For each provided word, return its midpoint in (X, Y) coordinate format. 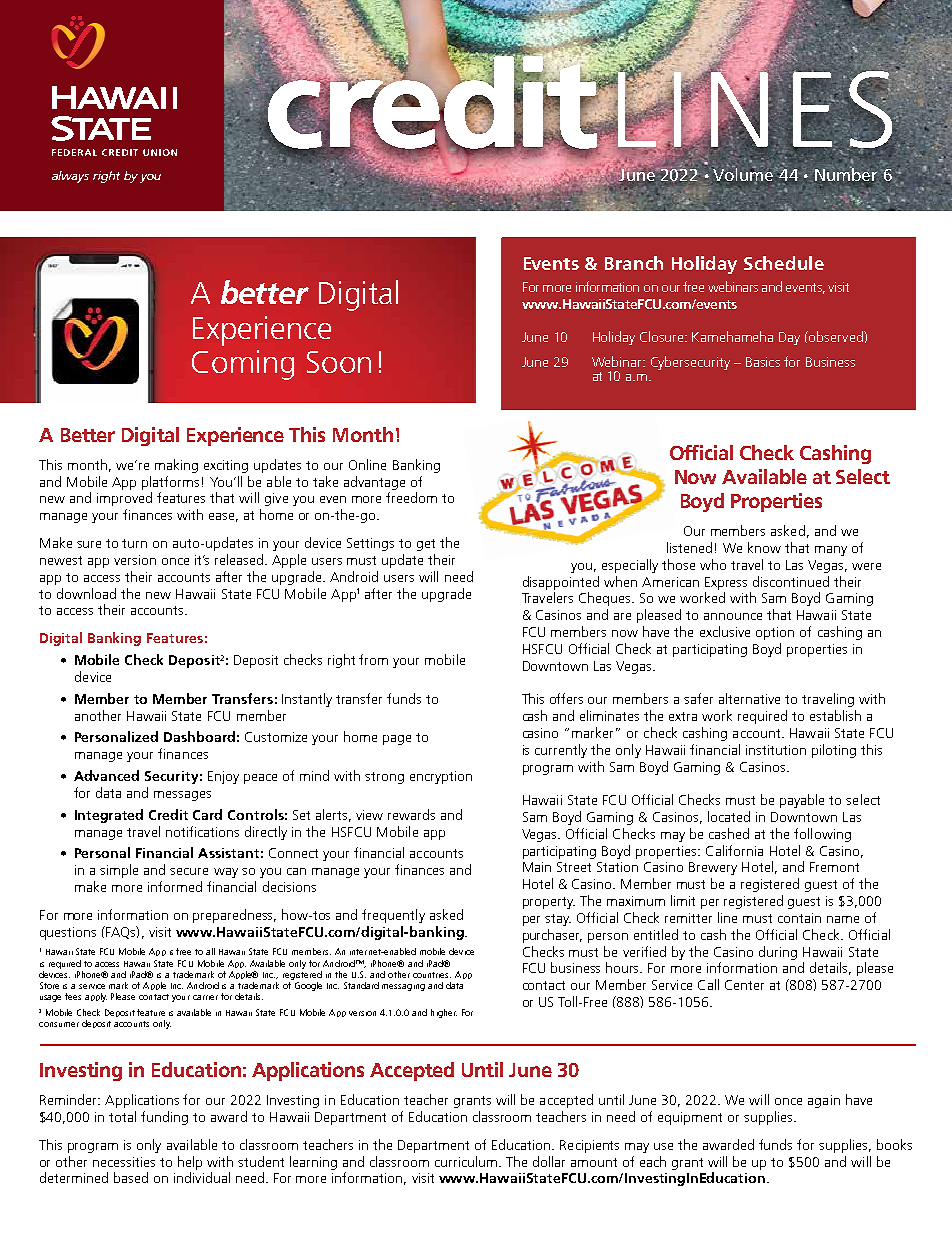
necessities (124, 1162)
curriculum (466, 1161)
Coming (243, 365)
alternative (749, 698)
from (373, 659)
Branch (634, 263)
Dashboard (199, 736)
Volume (745, 175)
